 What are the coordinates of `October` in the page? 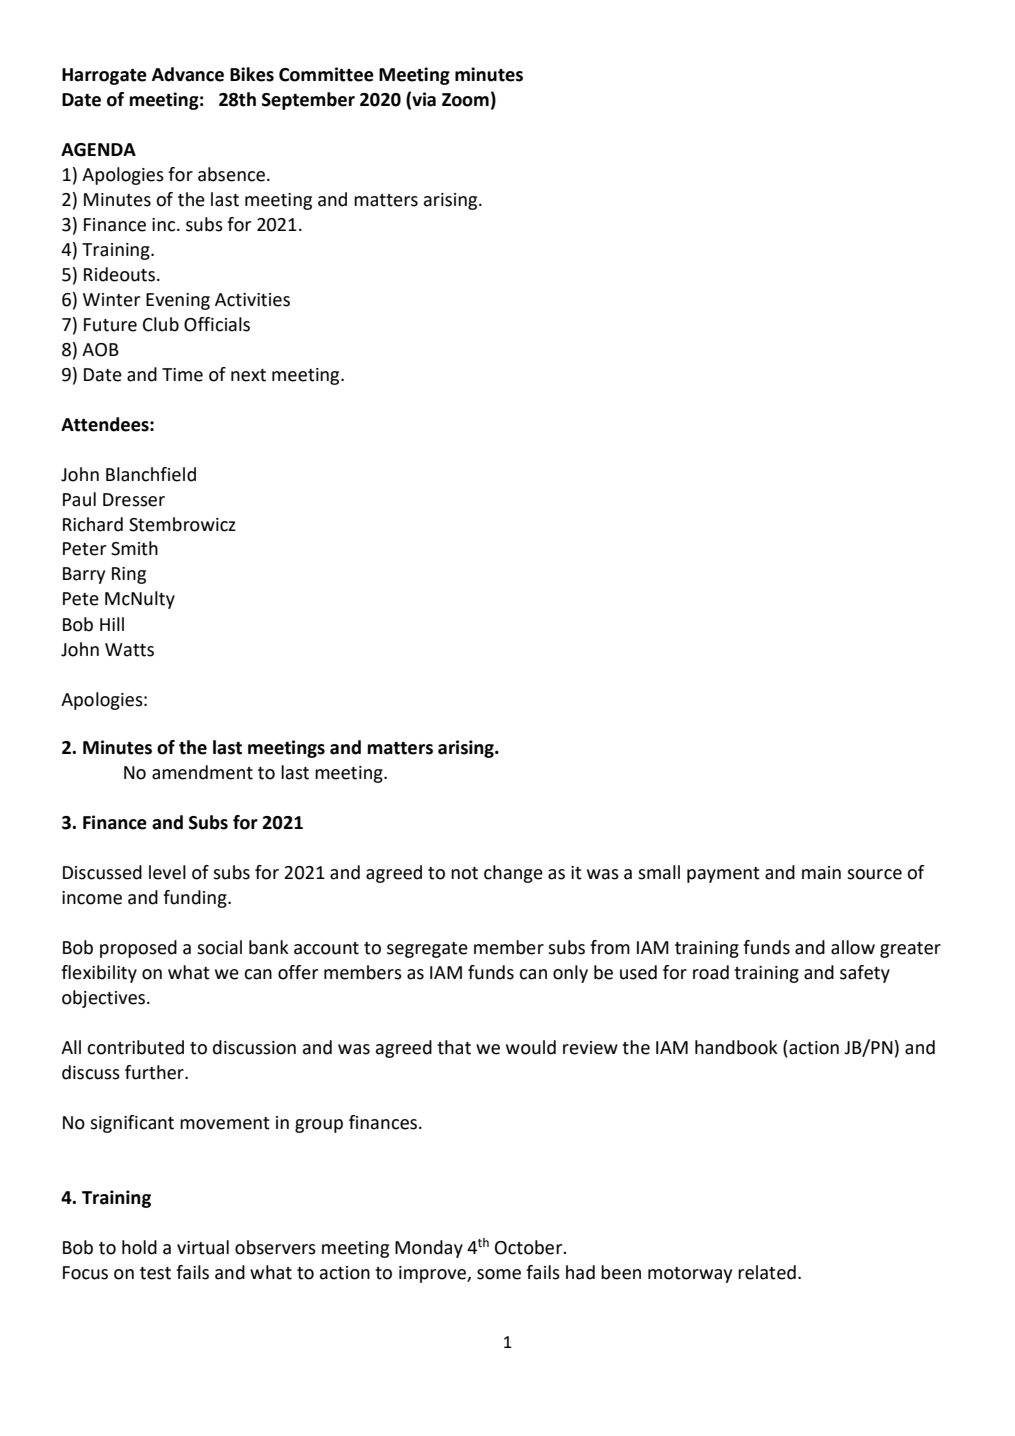 It's located at (530, 1247).
